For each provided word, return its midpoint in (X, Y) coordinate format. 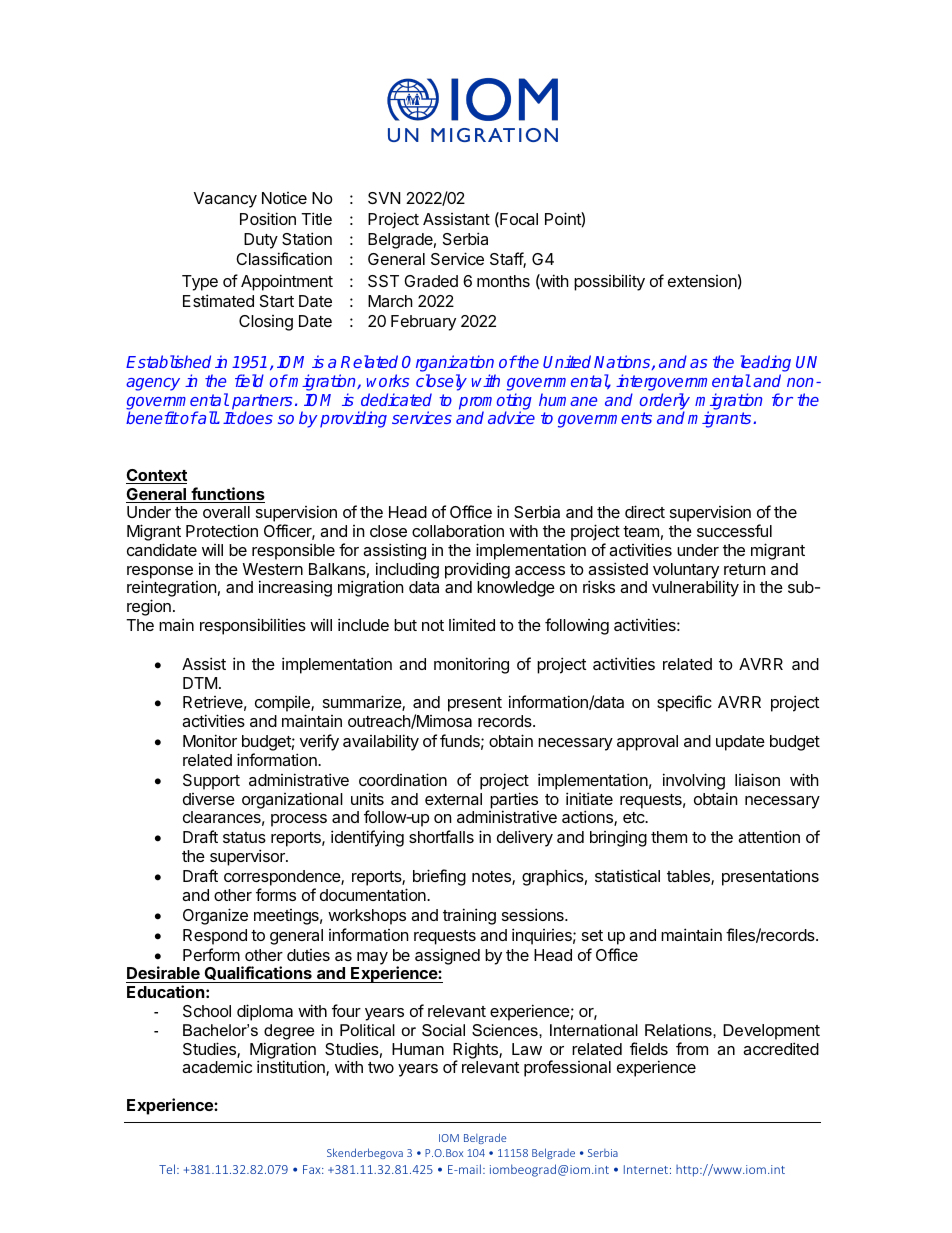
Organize (215, 916)
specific (684, 703)
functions (227, 495)
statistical (627, 875)
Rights (476, 1052)
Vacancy (225, 200)
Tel (168, 1169)
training (469, 916)
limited (472, 624)
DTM (200, 683)
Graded (431, 281)
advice (511, 417)
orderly (665, 402)
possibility (609, 282)
